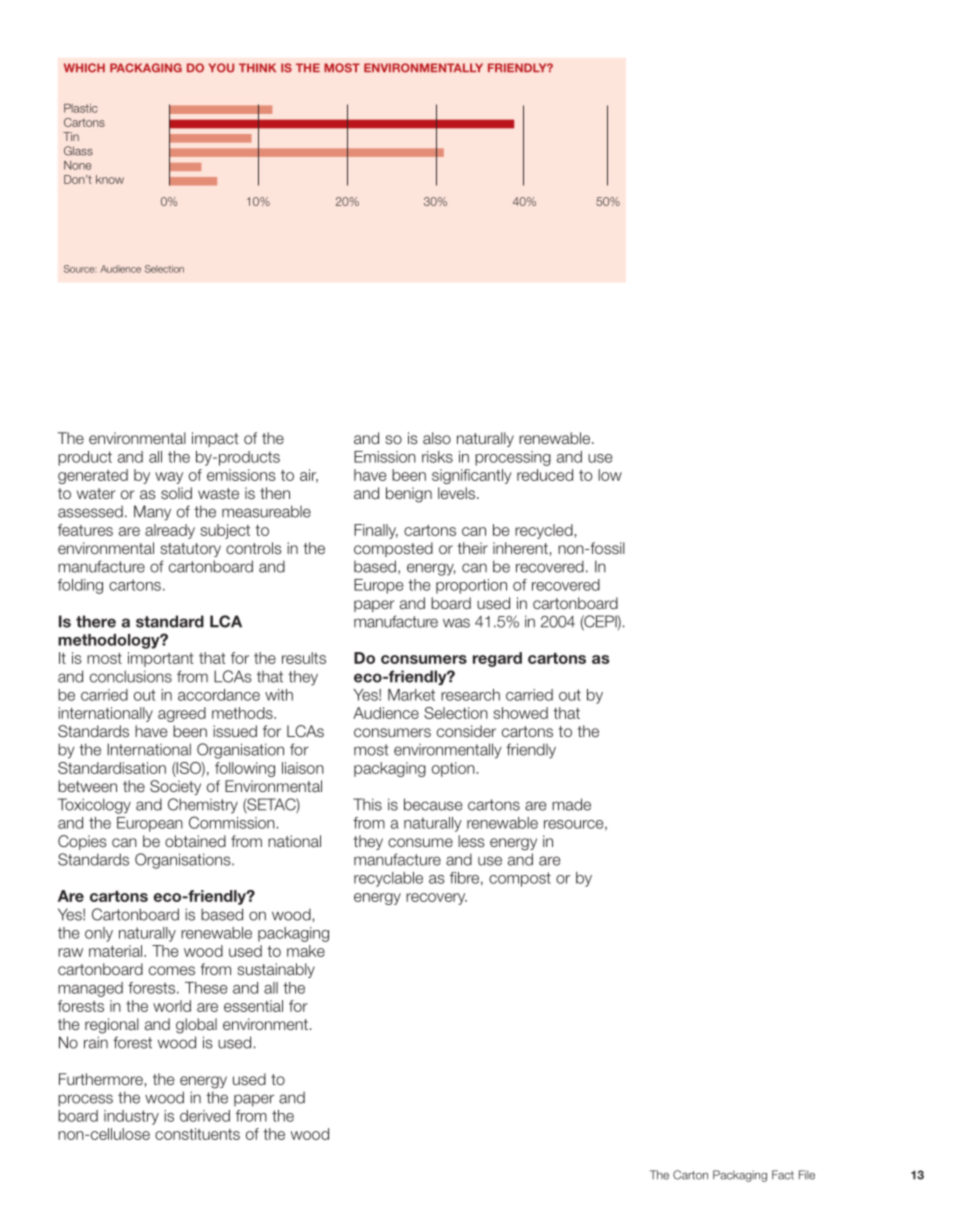  Describe the element at coordinates (571, 804) in the screenshot. I see `made` at that location.
